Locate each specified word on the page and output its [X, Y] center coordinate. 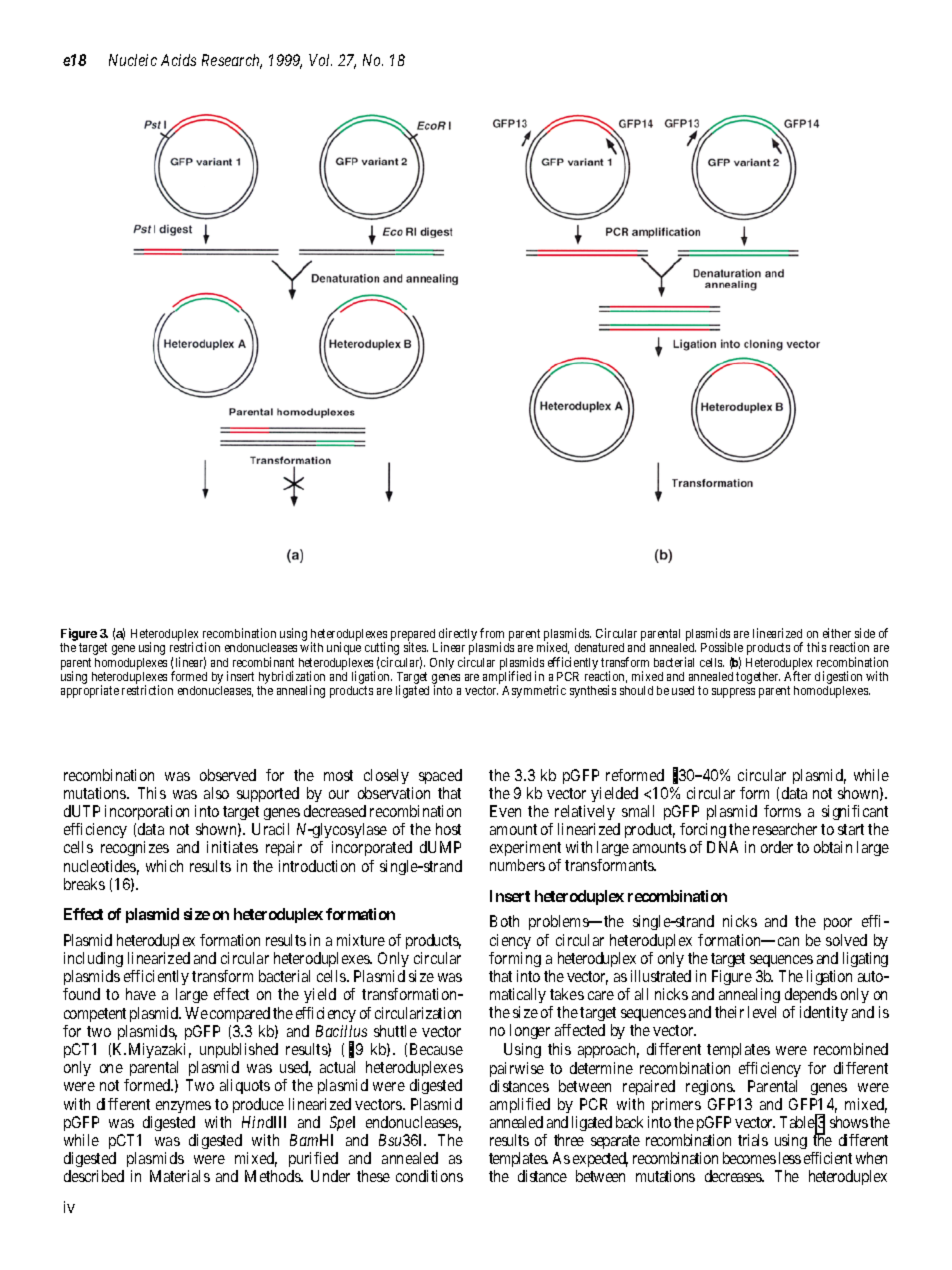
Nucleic [133, 60]
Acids [178, 60]
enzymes [183, 1107]
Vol [320, 60]
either [837, 633]
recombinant [263, 662]
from [492, 633]
